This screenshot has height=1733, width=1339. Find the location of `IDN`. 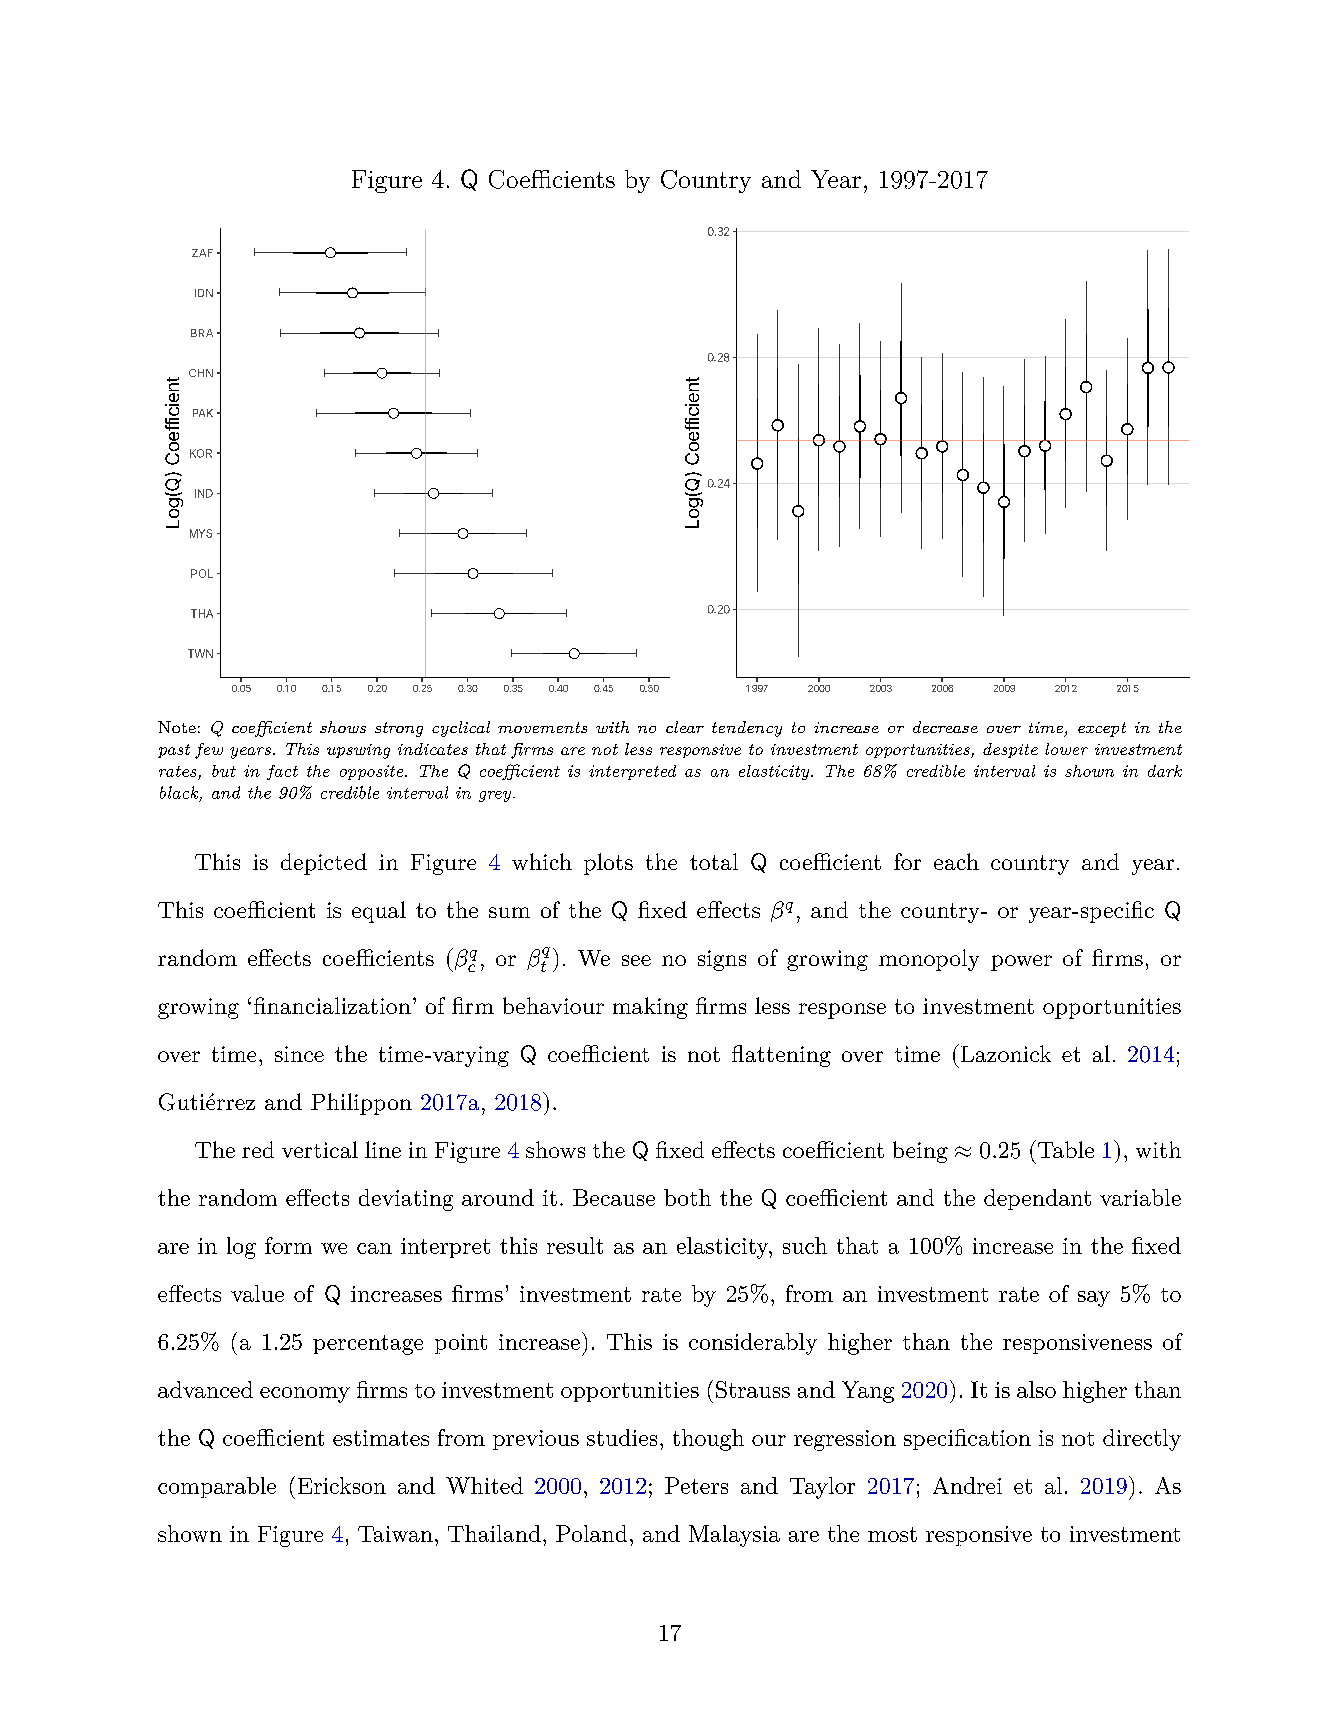

IDN is located at coordinates (204, 293).
